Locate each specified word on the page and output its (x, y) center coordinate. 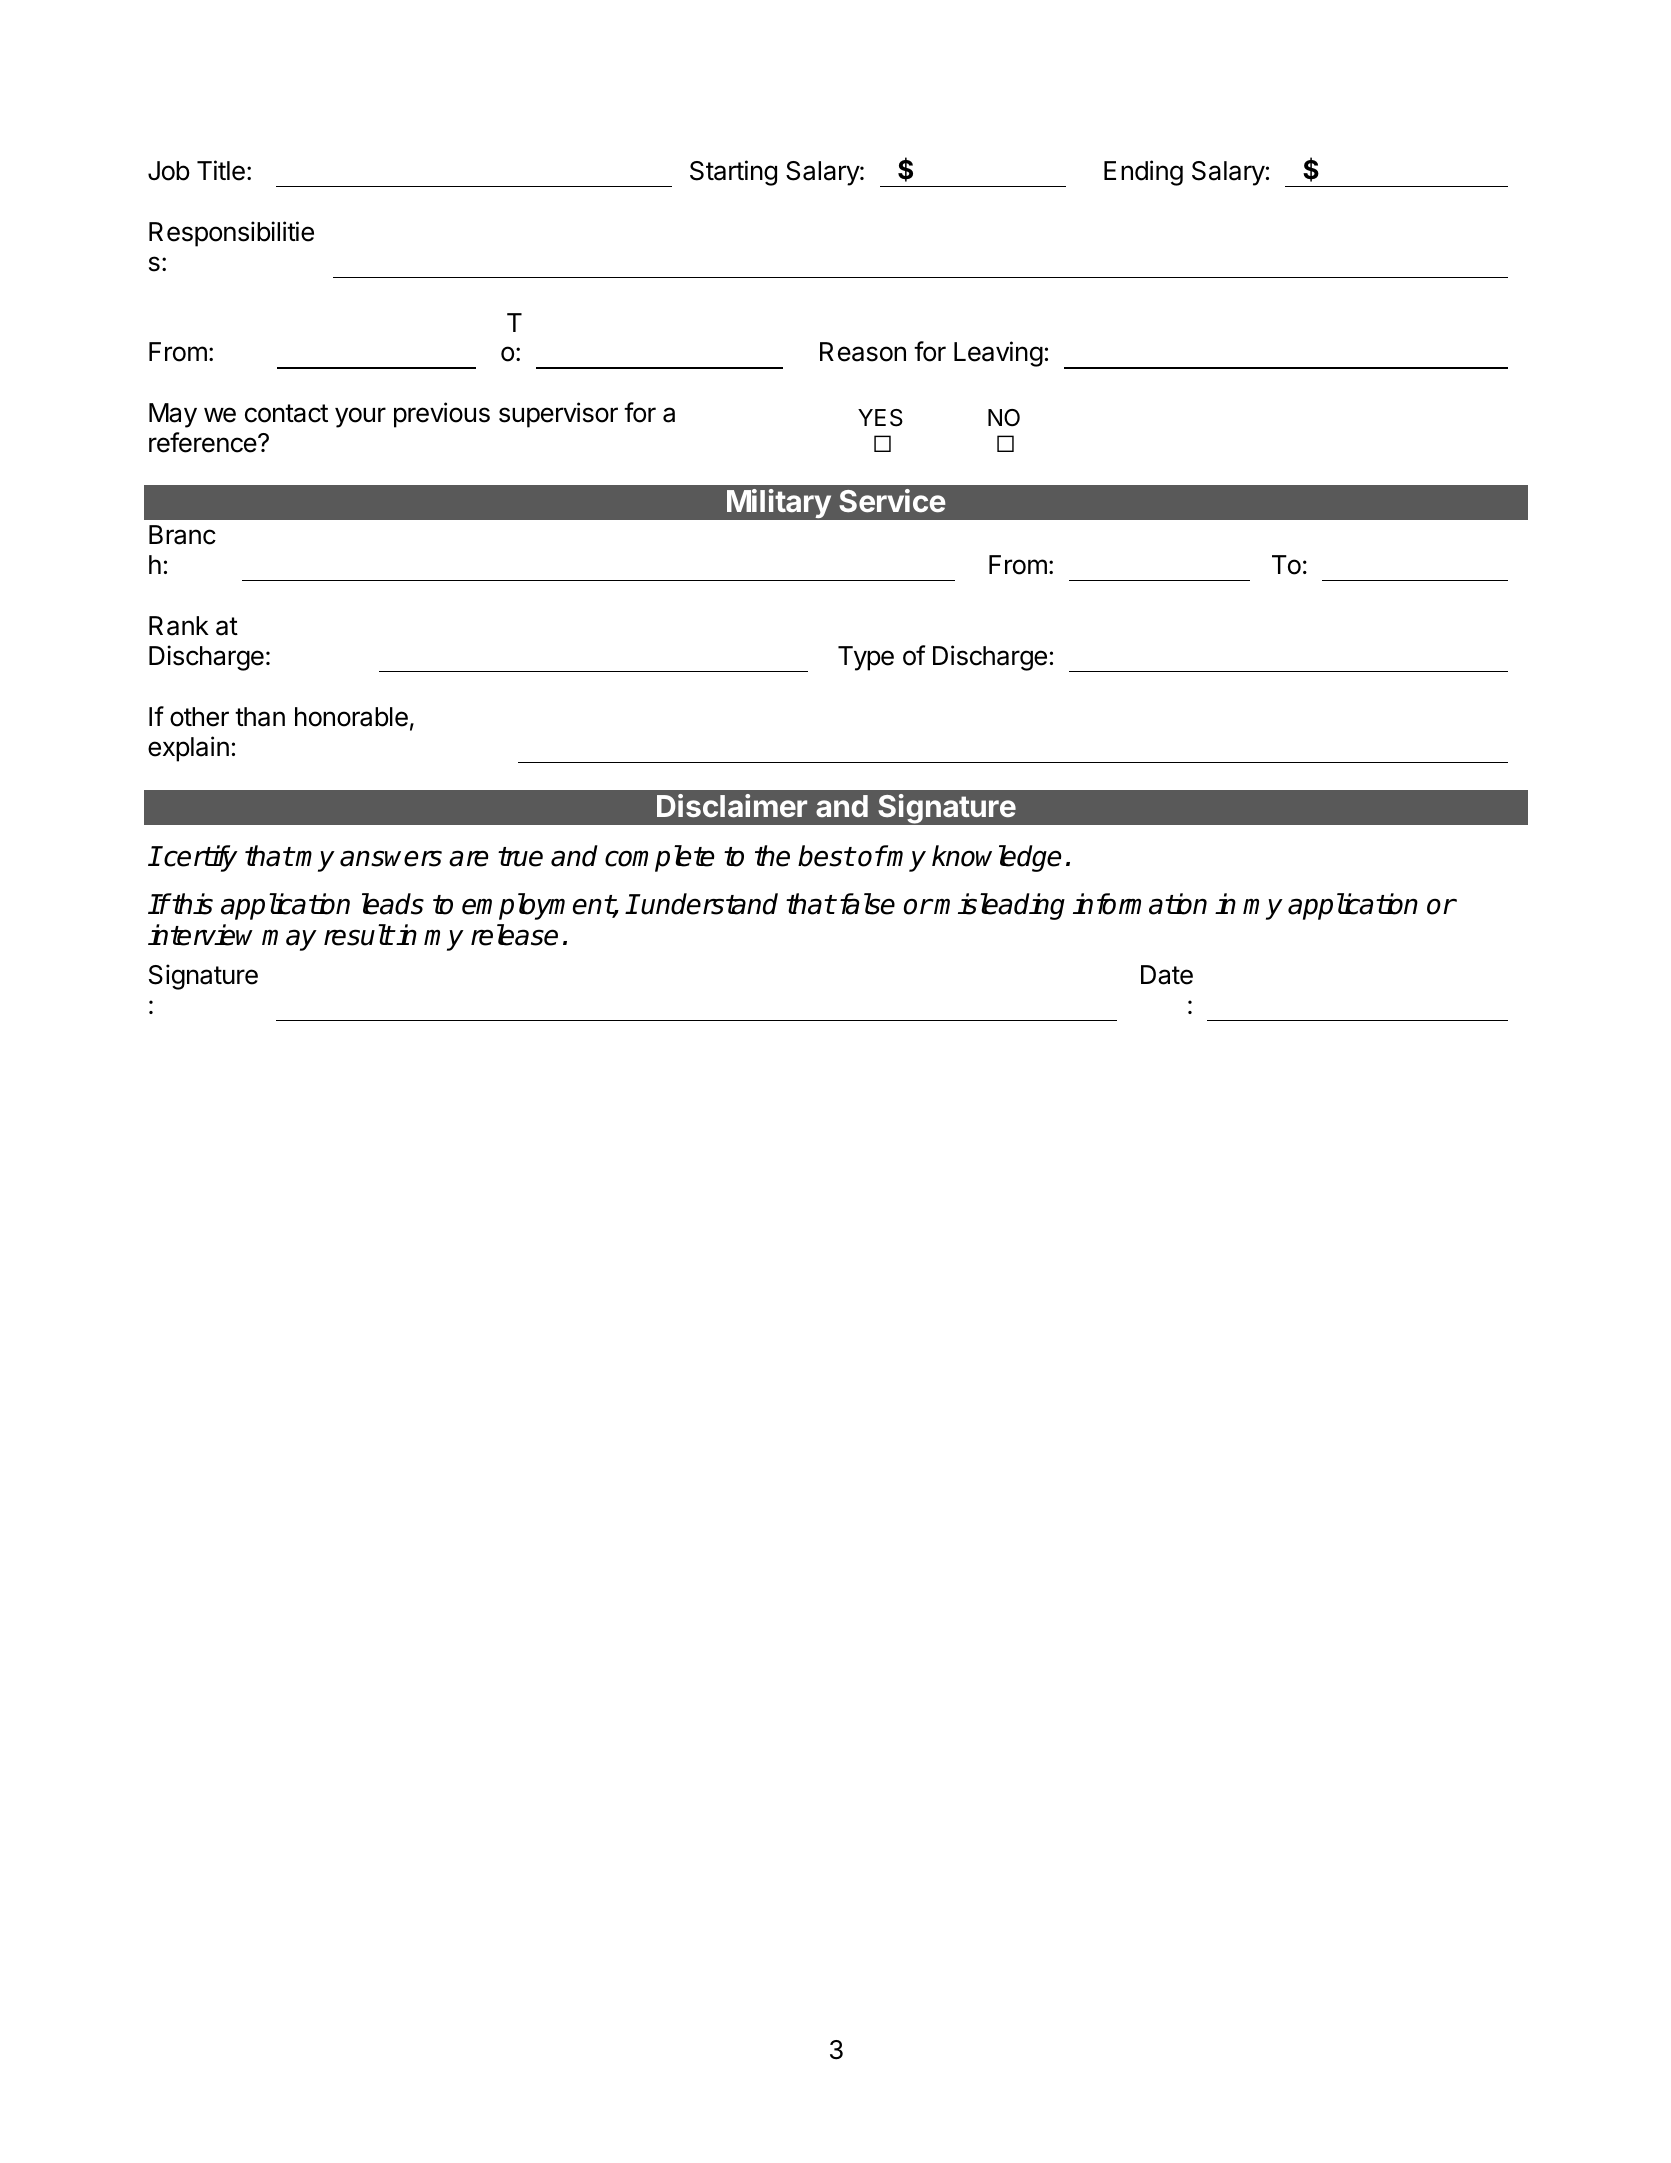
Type (866, 658)
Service (892, 501)
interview (200, 935)
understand (709, 904)
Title (221, 170)
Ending (1143, 173)
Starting (733, 173)
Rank (179, 626)
